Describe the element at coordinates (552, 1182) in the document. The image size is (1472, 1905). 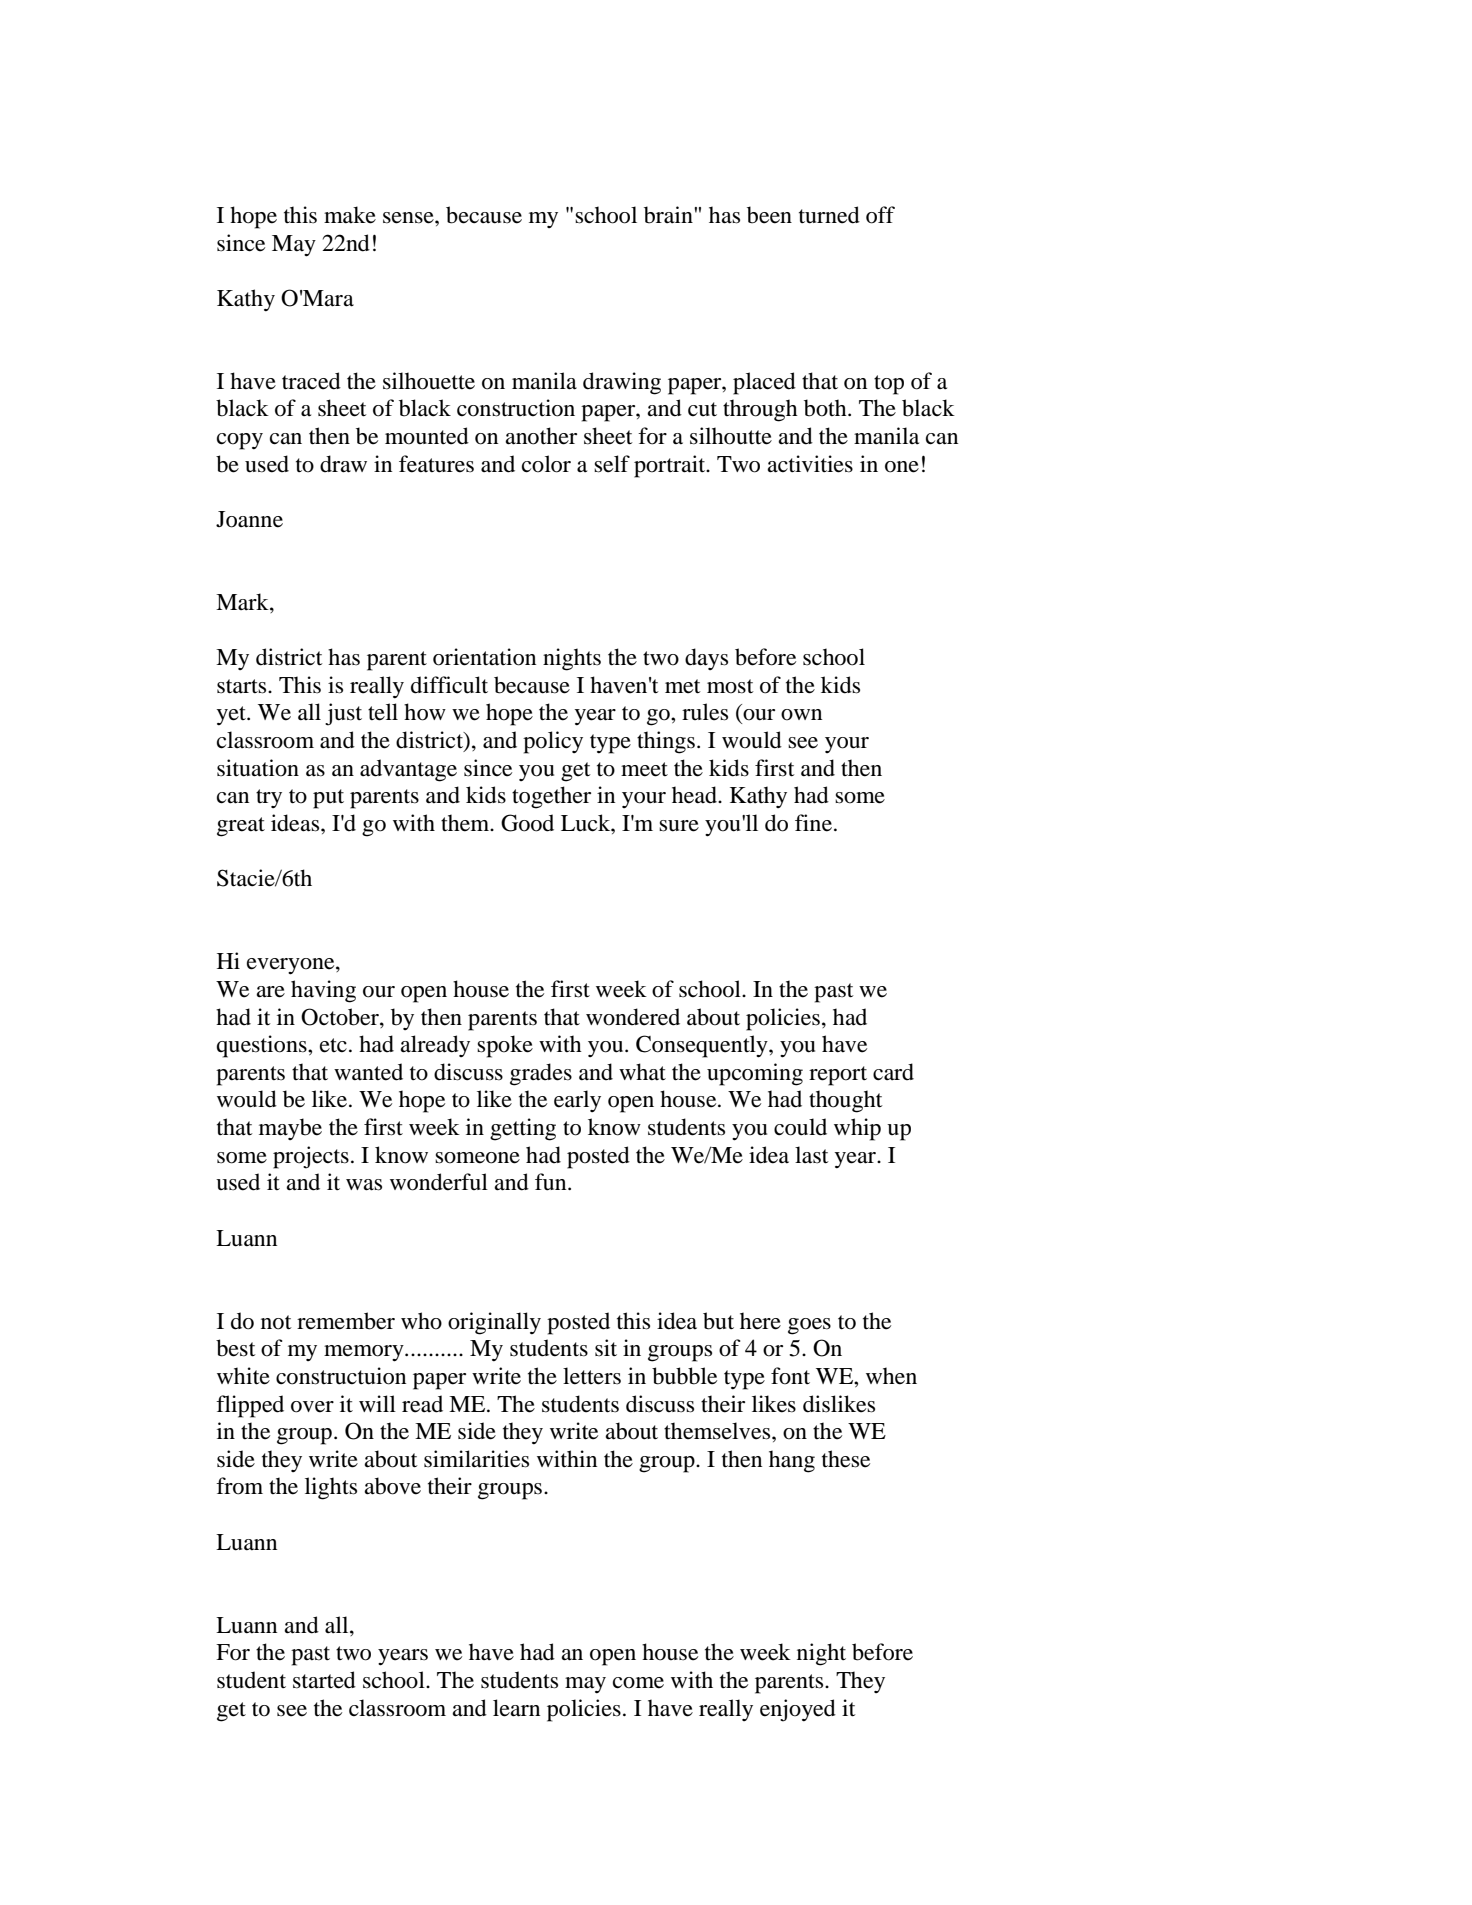
I see `fun` at that location.
